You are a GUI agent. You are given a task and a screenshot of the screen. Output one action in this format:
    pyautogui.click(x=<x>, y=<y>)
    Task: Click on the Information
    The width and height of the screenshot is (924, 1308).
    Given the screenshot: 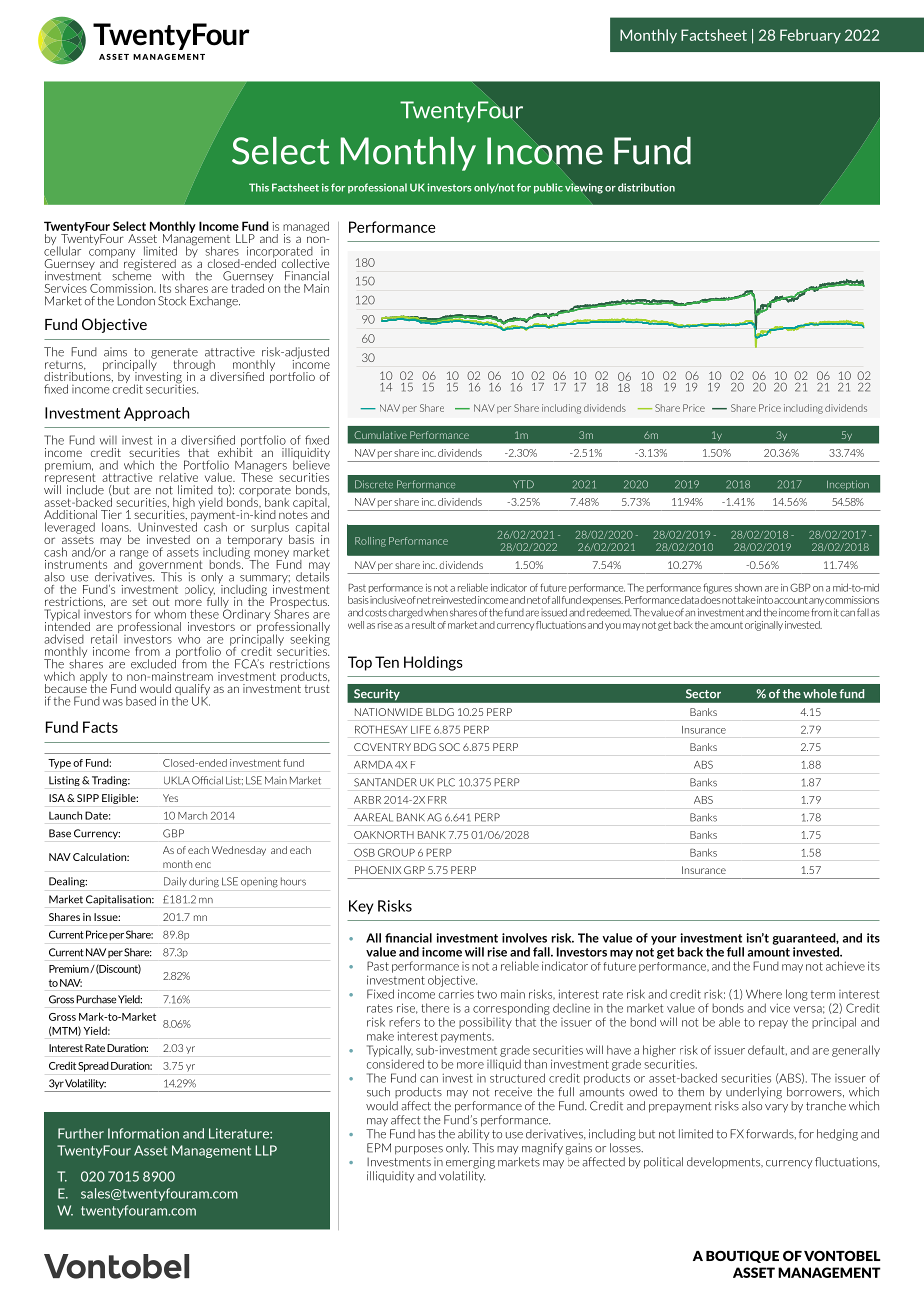 What is the action you would take?
    pyautogui.click(x=143, y=1133)
